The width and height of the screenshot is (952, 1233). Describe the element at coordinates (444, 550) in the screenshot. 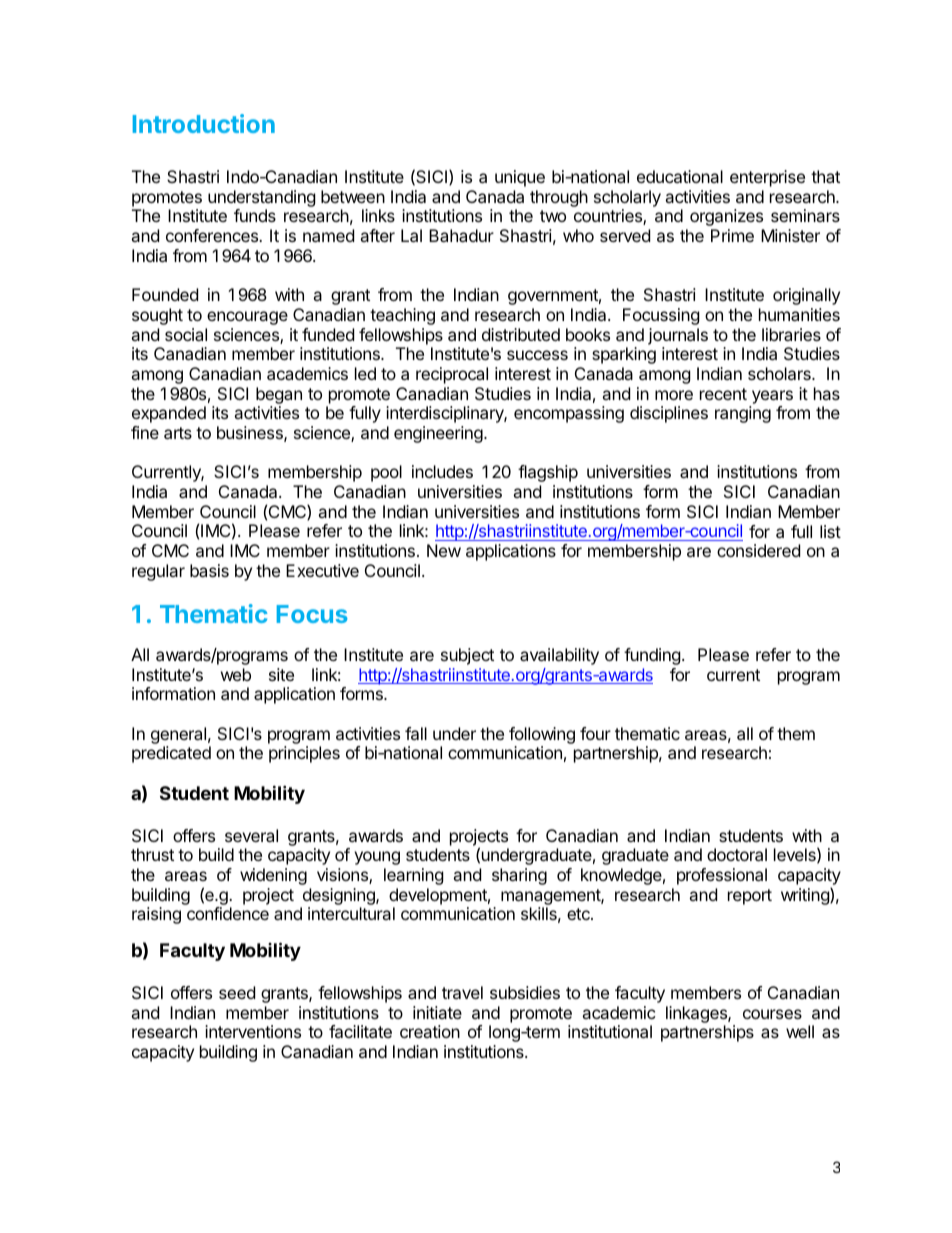

I see `New` at that location.
